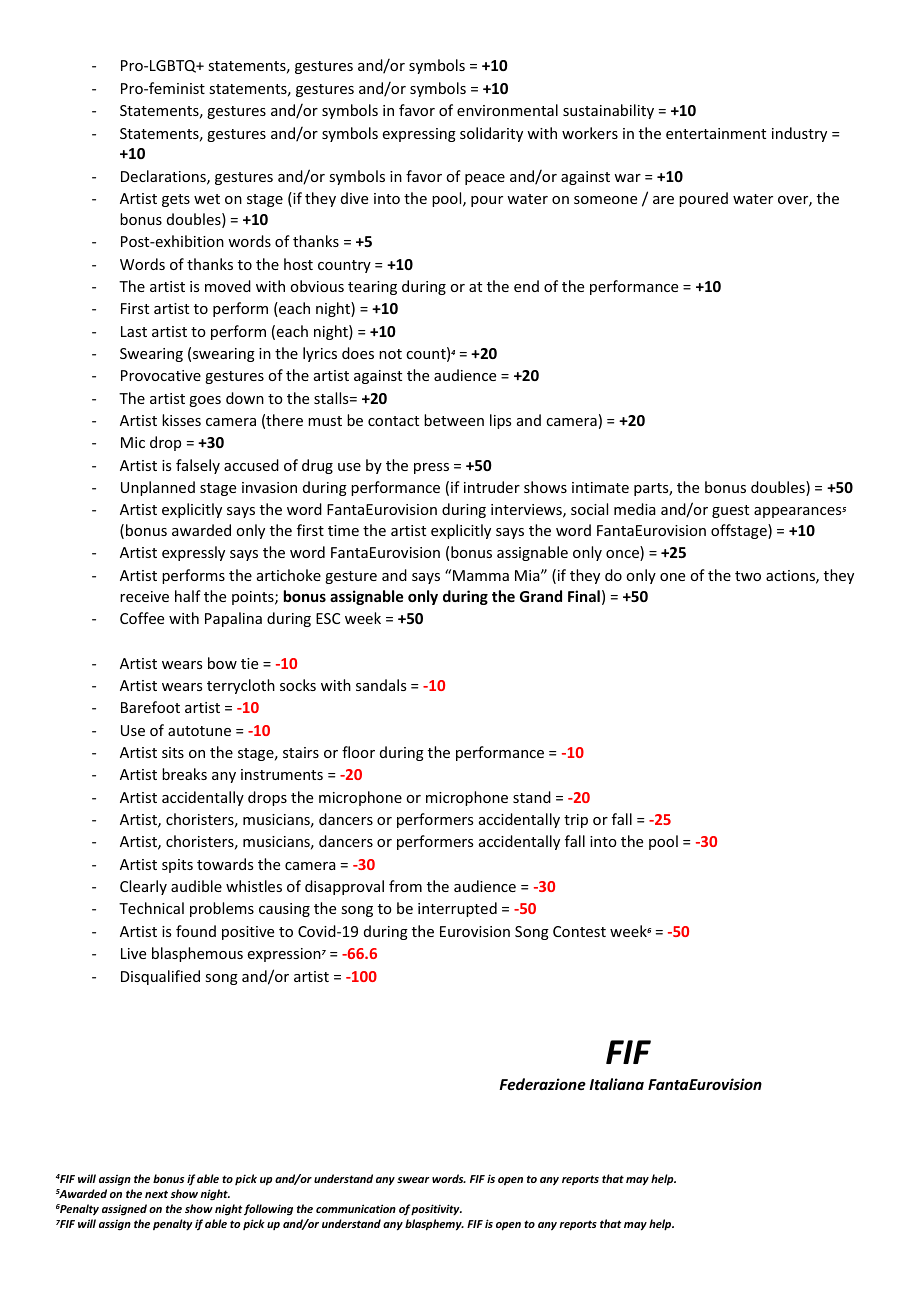  Describe the element at coordinates (616, 1084) in the page. I see `Italiana` at that location.
